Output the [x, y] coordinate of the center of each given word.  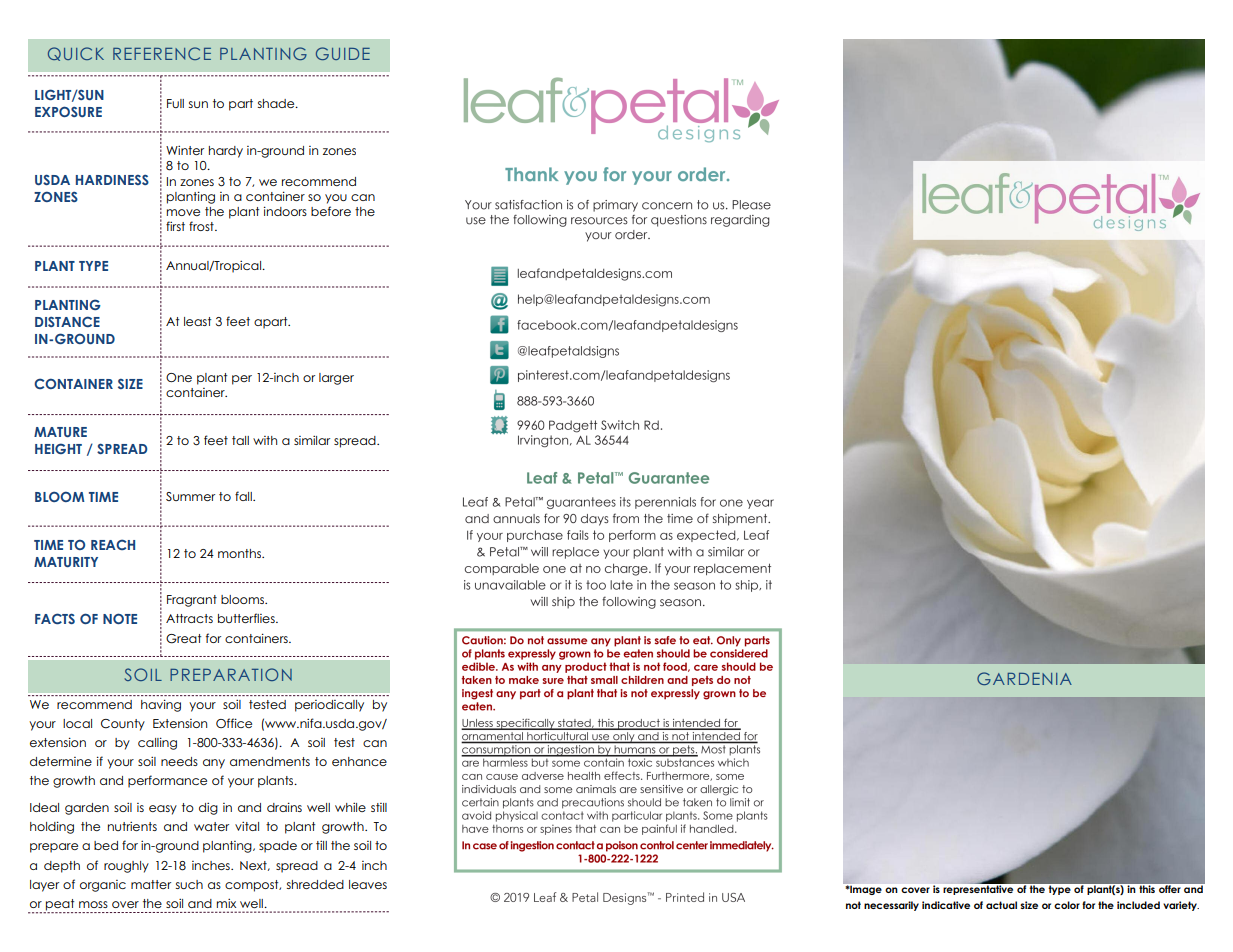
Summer [190, 496]
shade [277, 103]
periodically [329, 706]
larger [336, 379]
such [189, 884]
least [197, 321]
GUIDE [343, 53]
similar [312, 440]
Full [175, 103]
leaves [368, 884]
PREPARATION [231, 674]
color [1067, 905]
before [331, 211]
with [265, 440]
